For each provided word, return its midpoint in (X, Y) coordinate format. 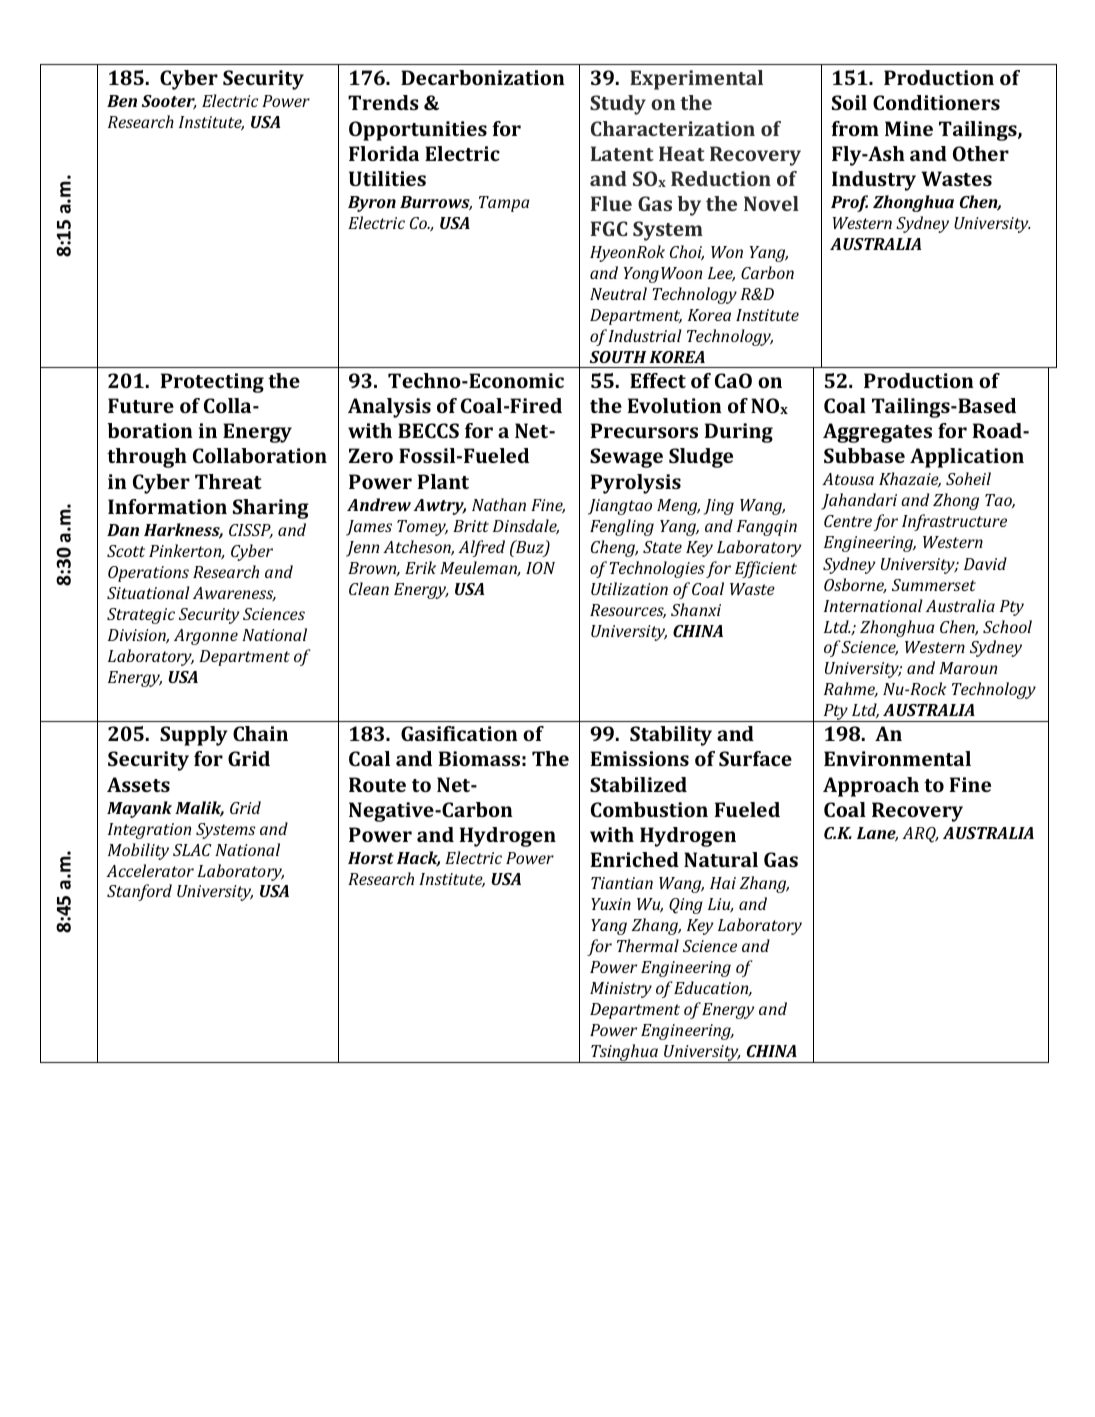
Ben (122, 101)
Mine (909, 128)
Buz (530, 548)
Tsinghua (624, 1053)
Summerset (934, 585)
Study (618, 105)
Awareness (234, 594)
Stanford (139, 892)
